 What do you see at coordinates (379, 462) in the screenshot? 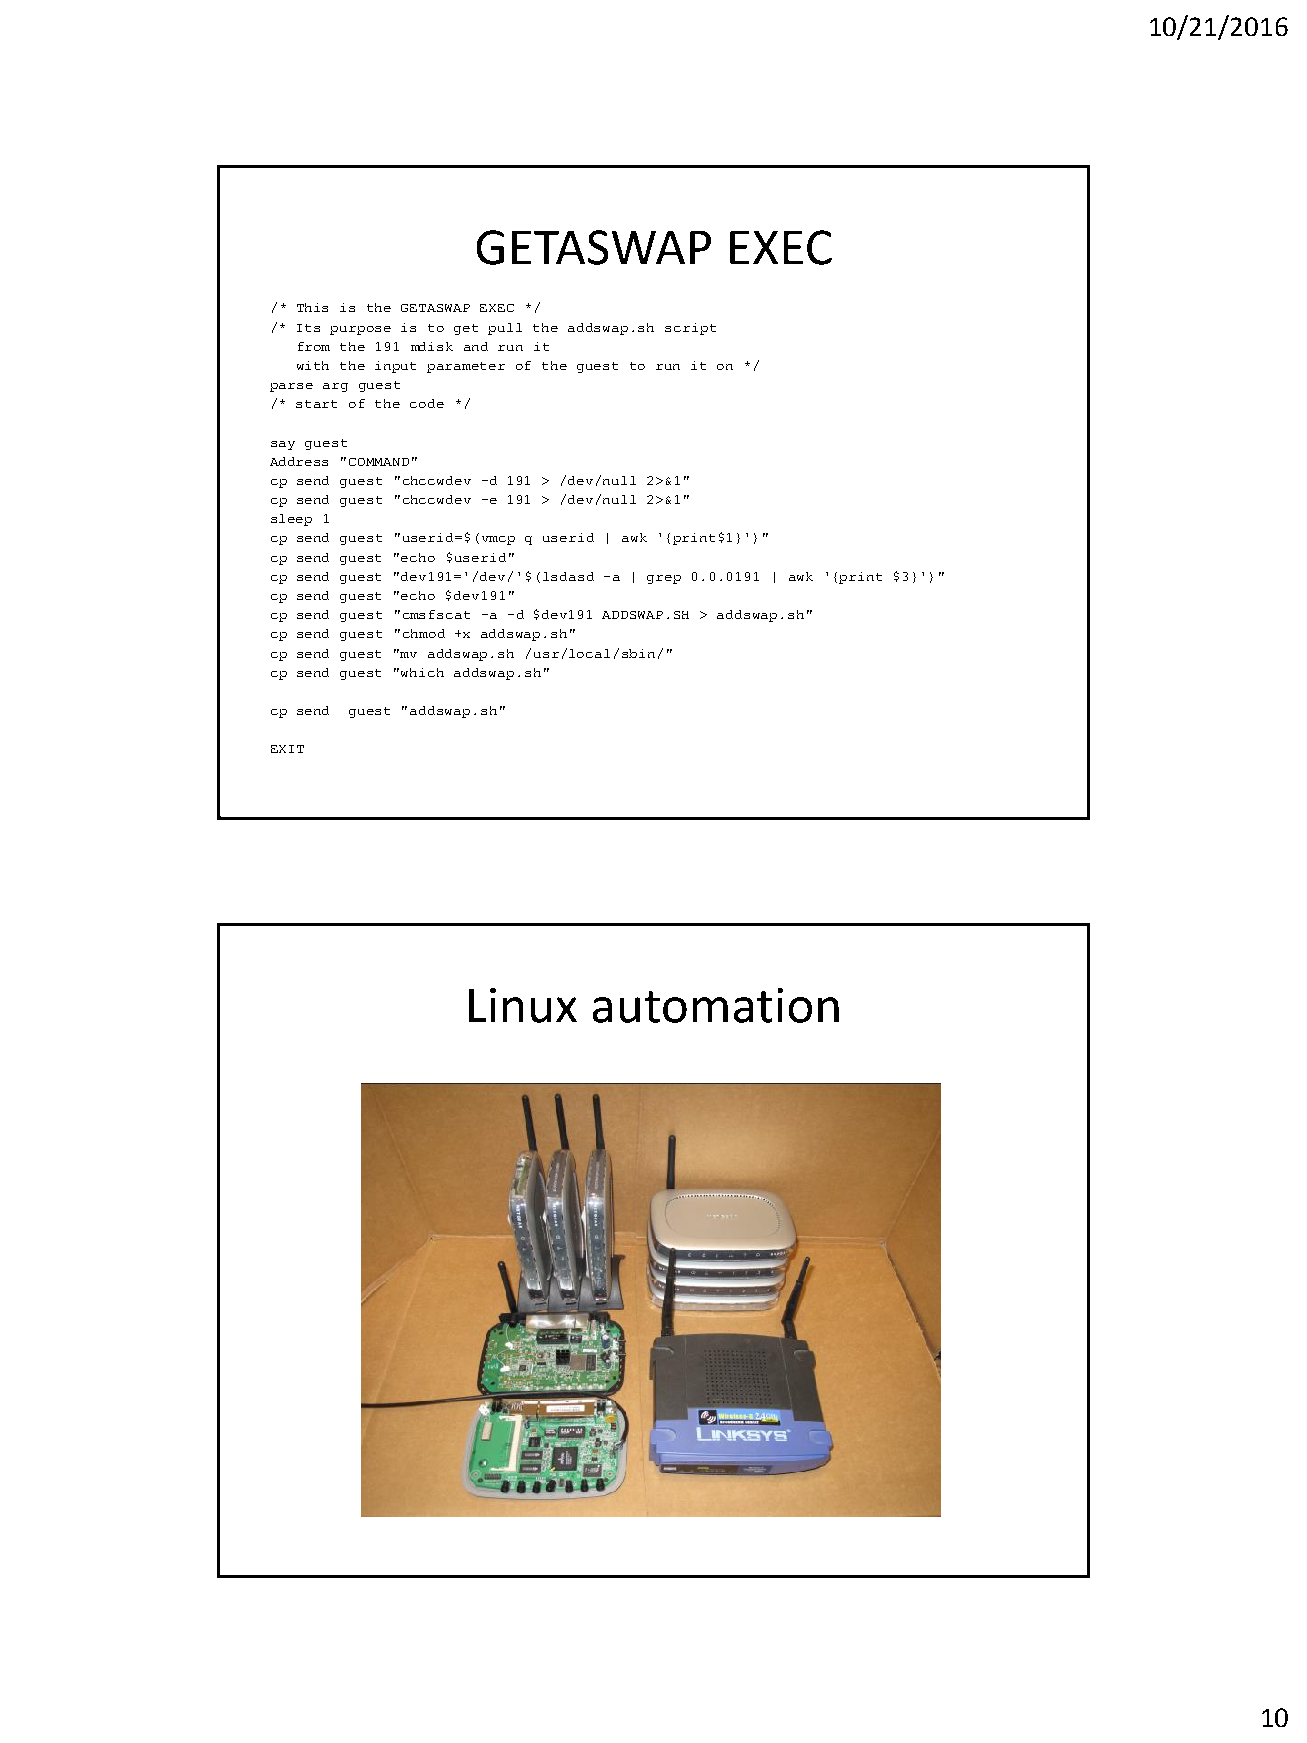
I see `COMMAND` at bounding box center [379, 462].
